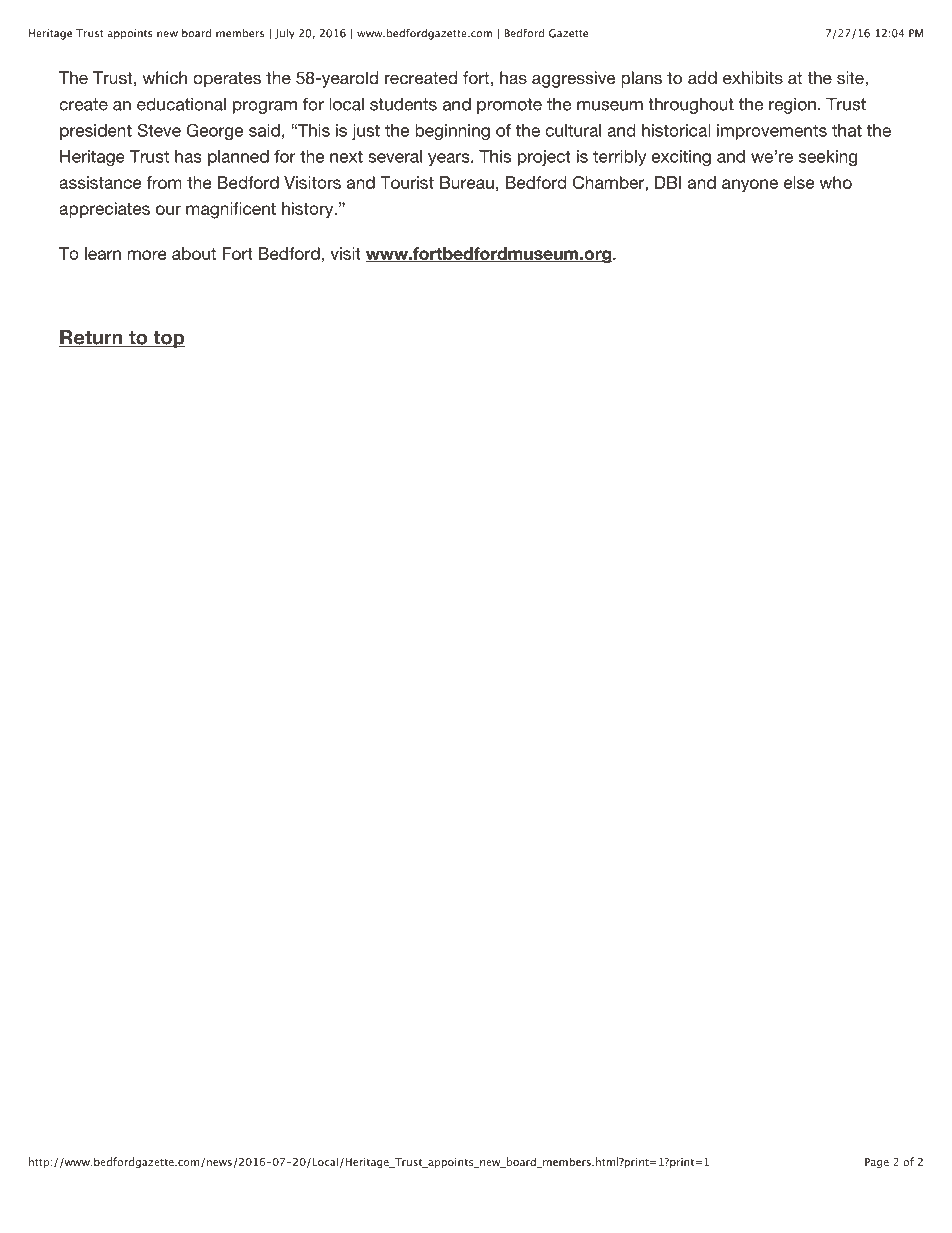 This image has height=1233, width=952. I want to click on who, so click(835, 182).
